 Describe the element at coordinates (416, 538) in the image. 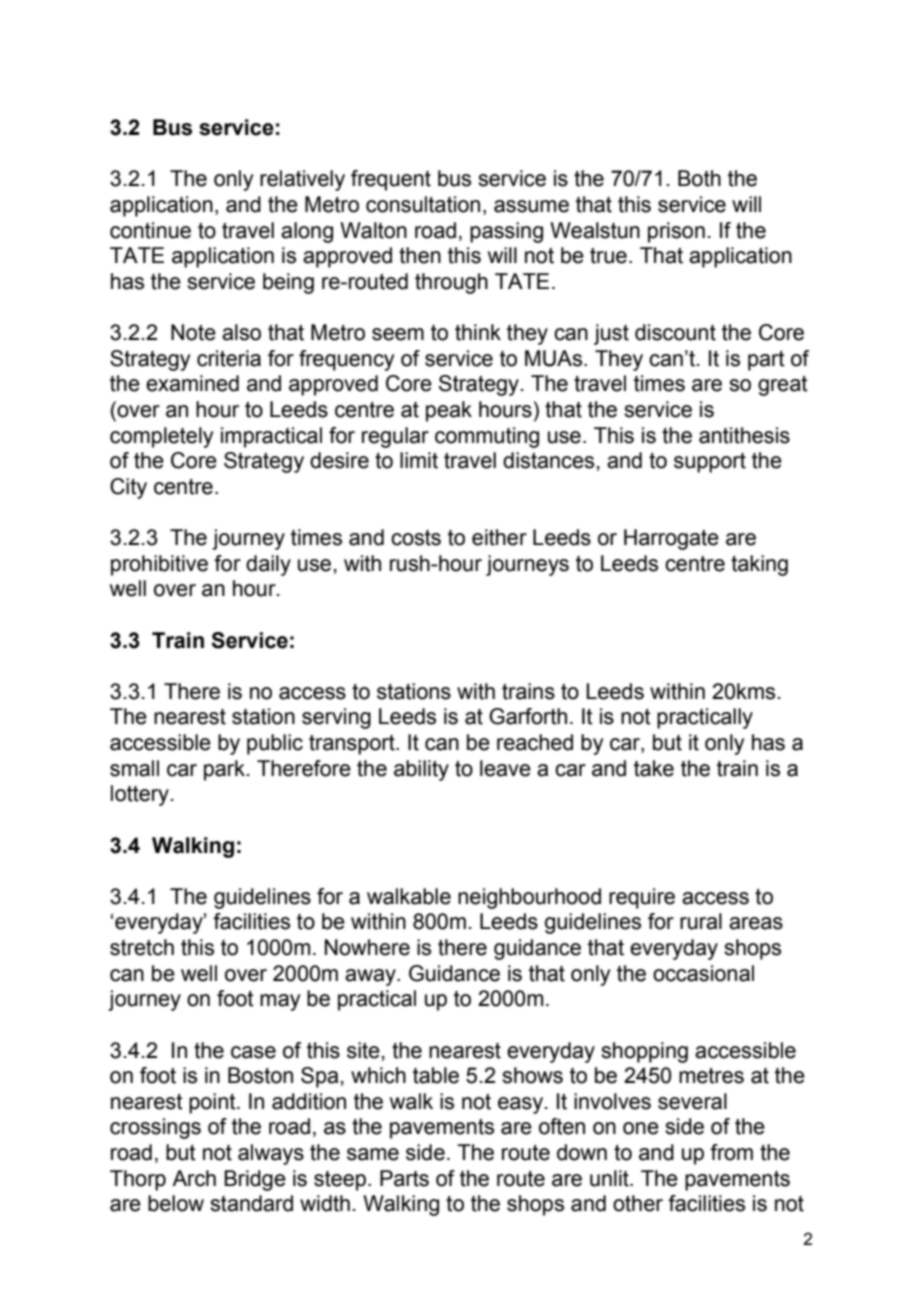

I see `costs` at that location.
